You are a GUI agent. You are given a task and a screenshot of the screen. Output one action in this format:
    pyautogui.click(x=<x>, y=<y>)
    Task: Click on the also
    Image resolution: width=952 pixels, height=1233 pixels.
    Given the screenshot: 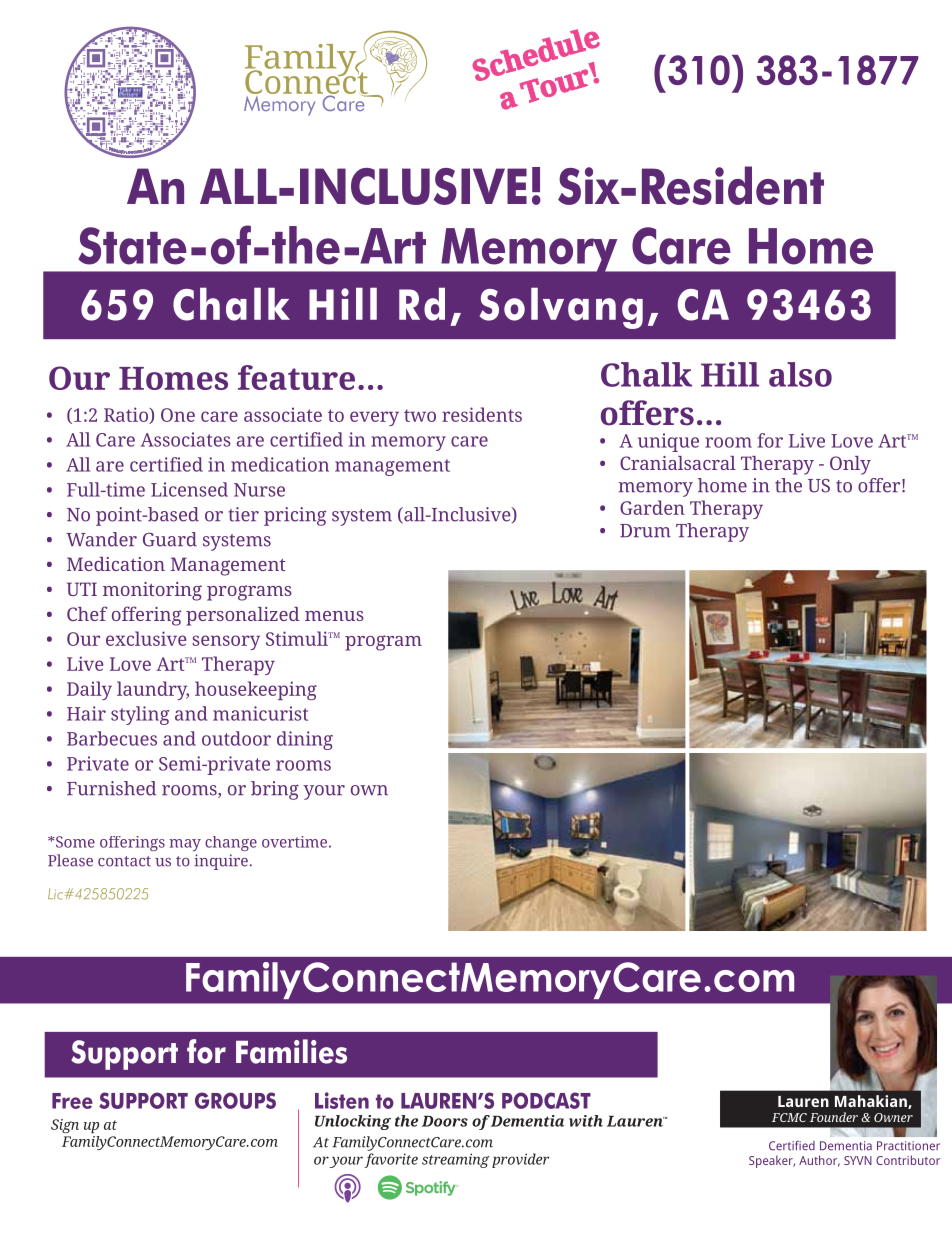 What is the action you would take?
    pyautogui.click(x=800, y=374)
